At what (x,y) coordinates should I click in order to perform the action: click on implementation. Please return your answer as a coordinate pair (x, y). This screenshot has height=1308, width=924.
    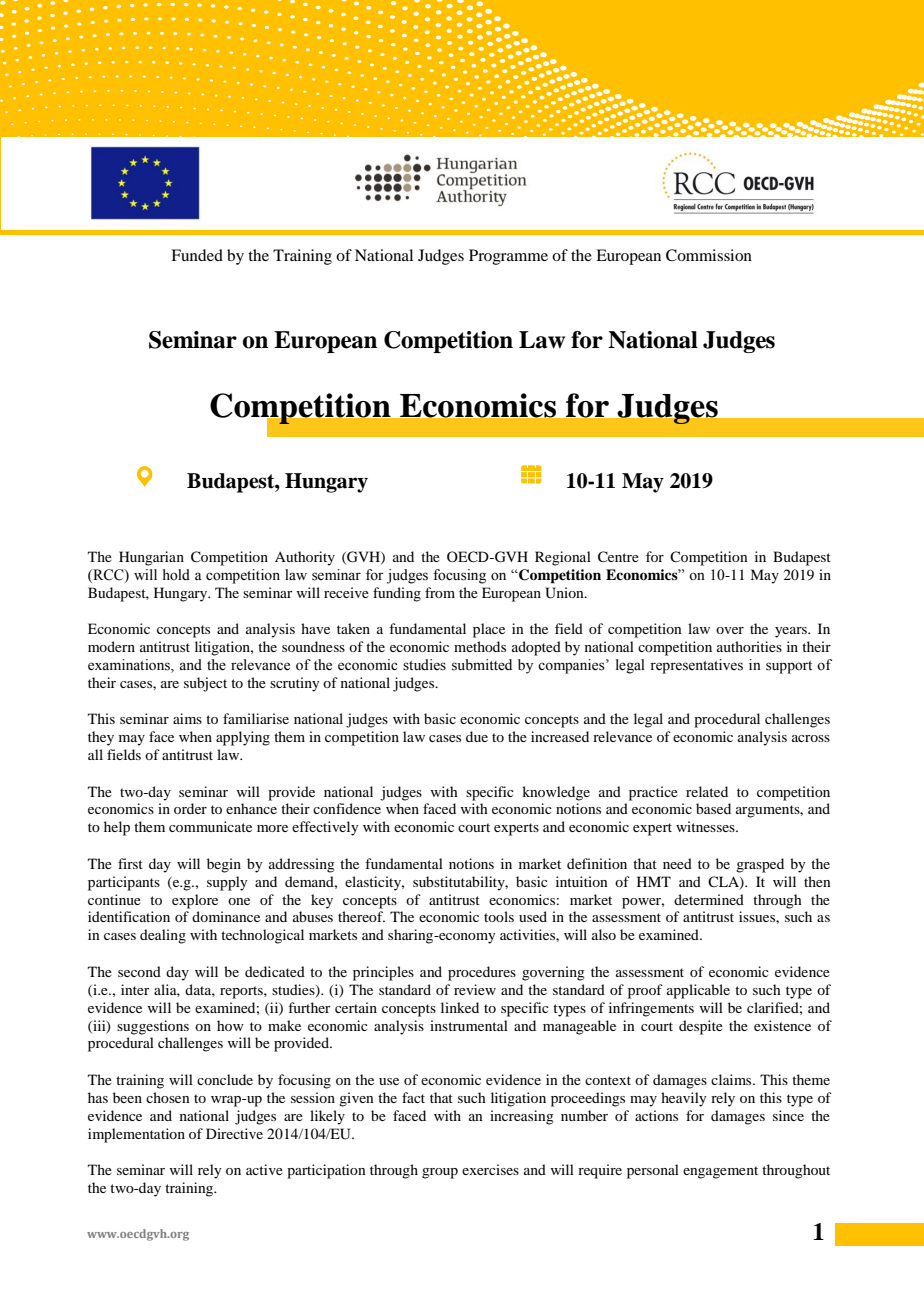
    Looking at the image, I should click on (136, 1135).
